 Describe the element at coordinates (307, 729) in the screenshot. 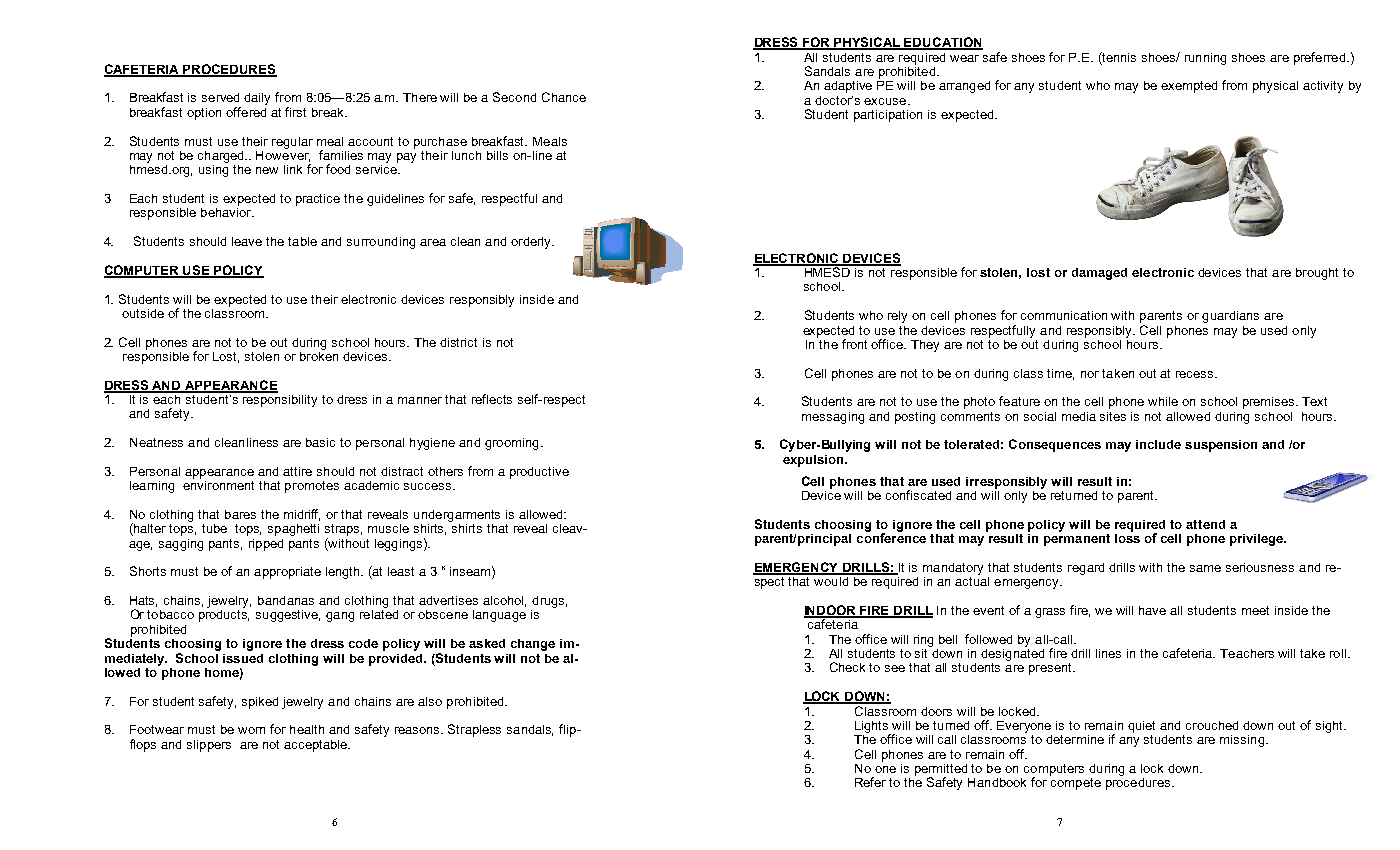

I see `health` at that location.
